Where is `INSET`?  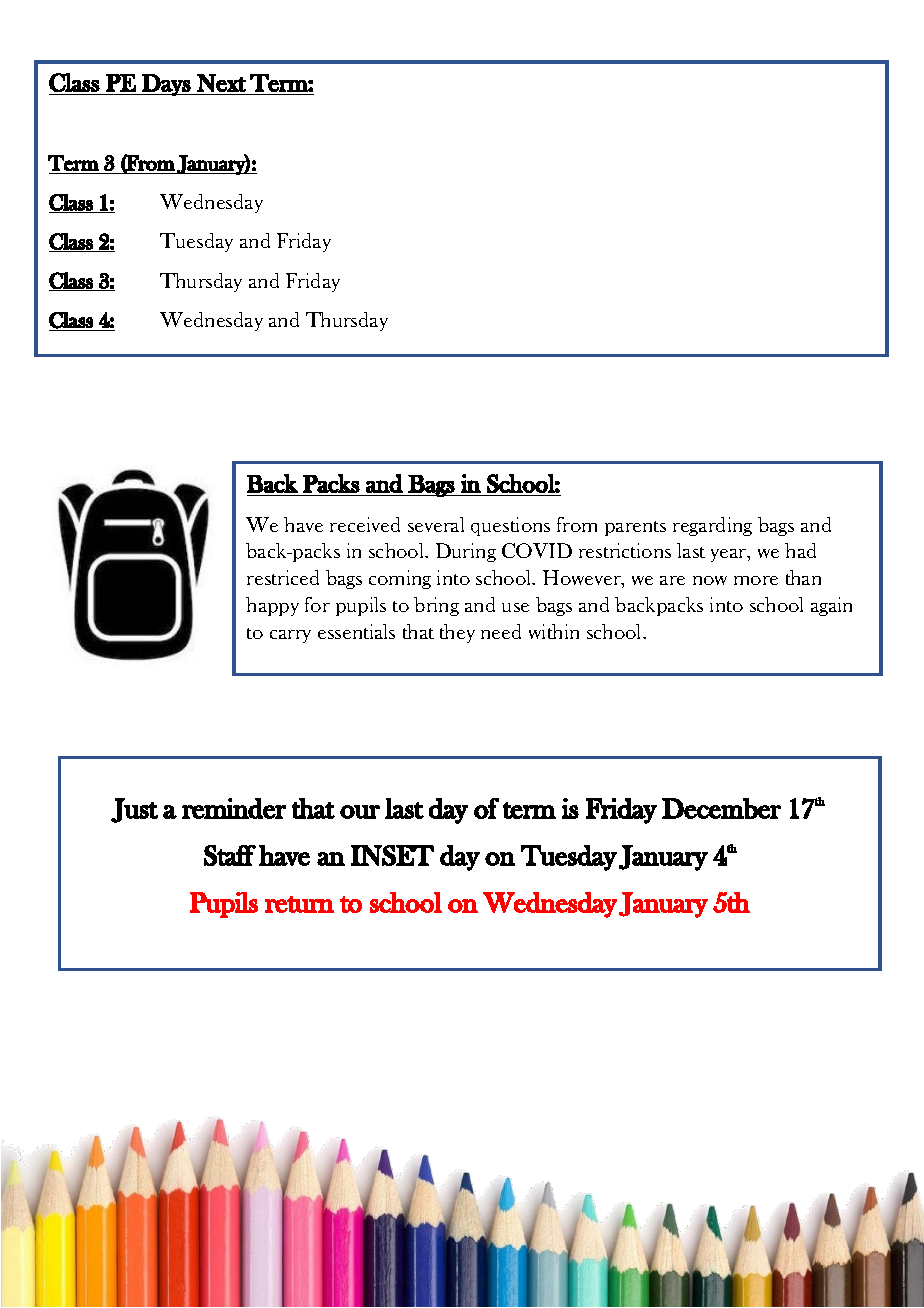
INSET is located at coordinates (392, 855).
